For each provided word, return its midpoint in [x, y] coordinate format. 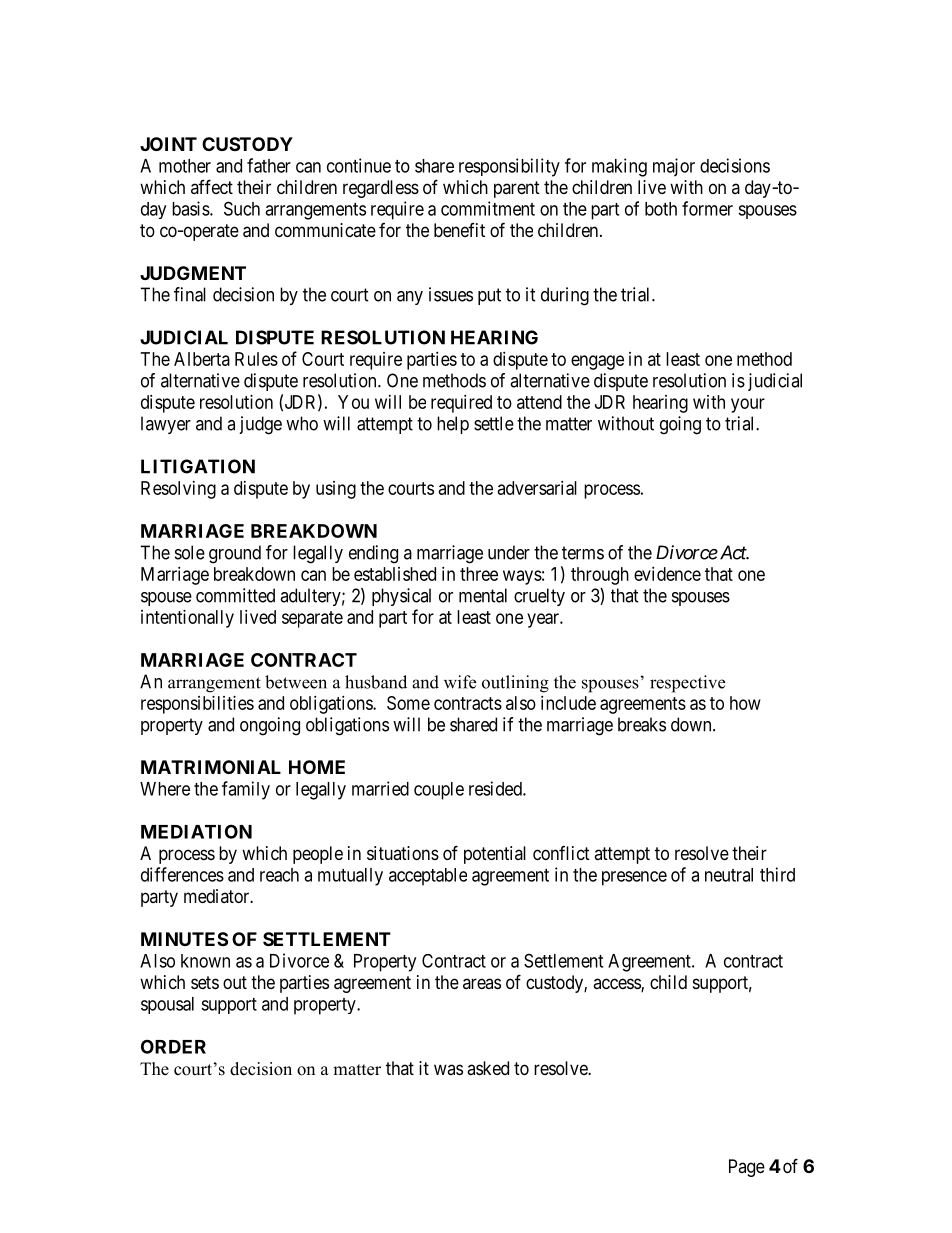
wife [460, 682]
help [453, 425]
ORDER [173, 1046]
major [674, 167]
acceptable [428, 877]
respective [687, 684]
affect [212, 186]
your [748, 405]
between [296, 682]
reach [279, 875]
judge [260, 425]
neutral [729, 875]
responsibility [509, 167]
